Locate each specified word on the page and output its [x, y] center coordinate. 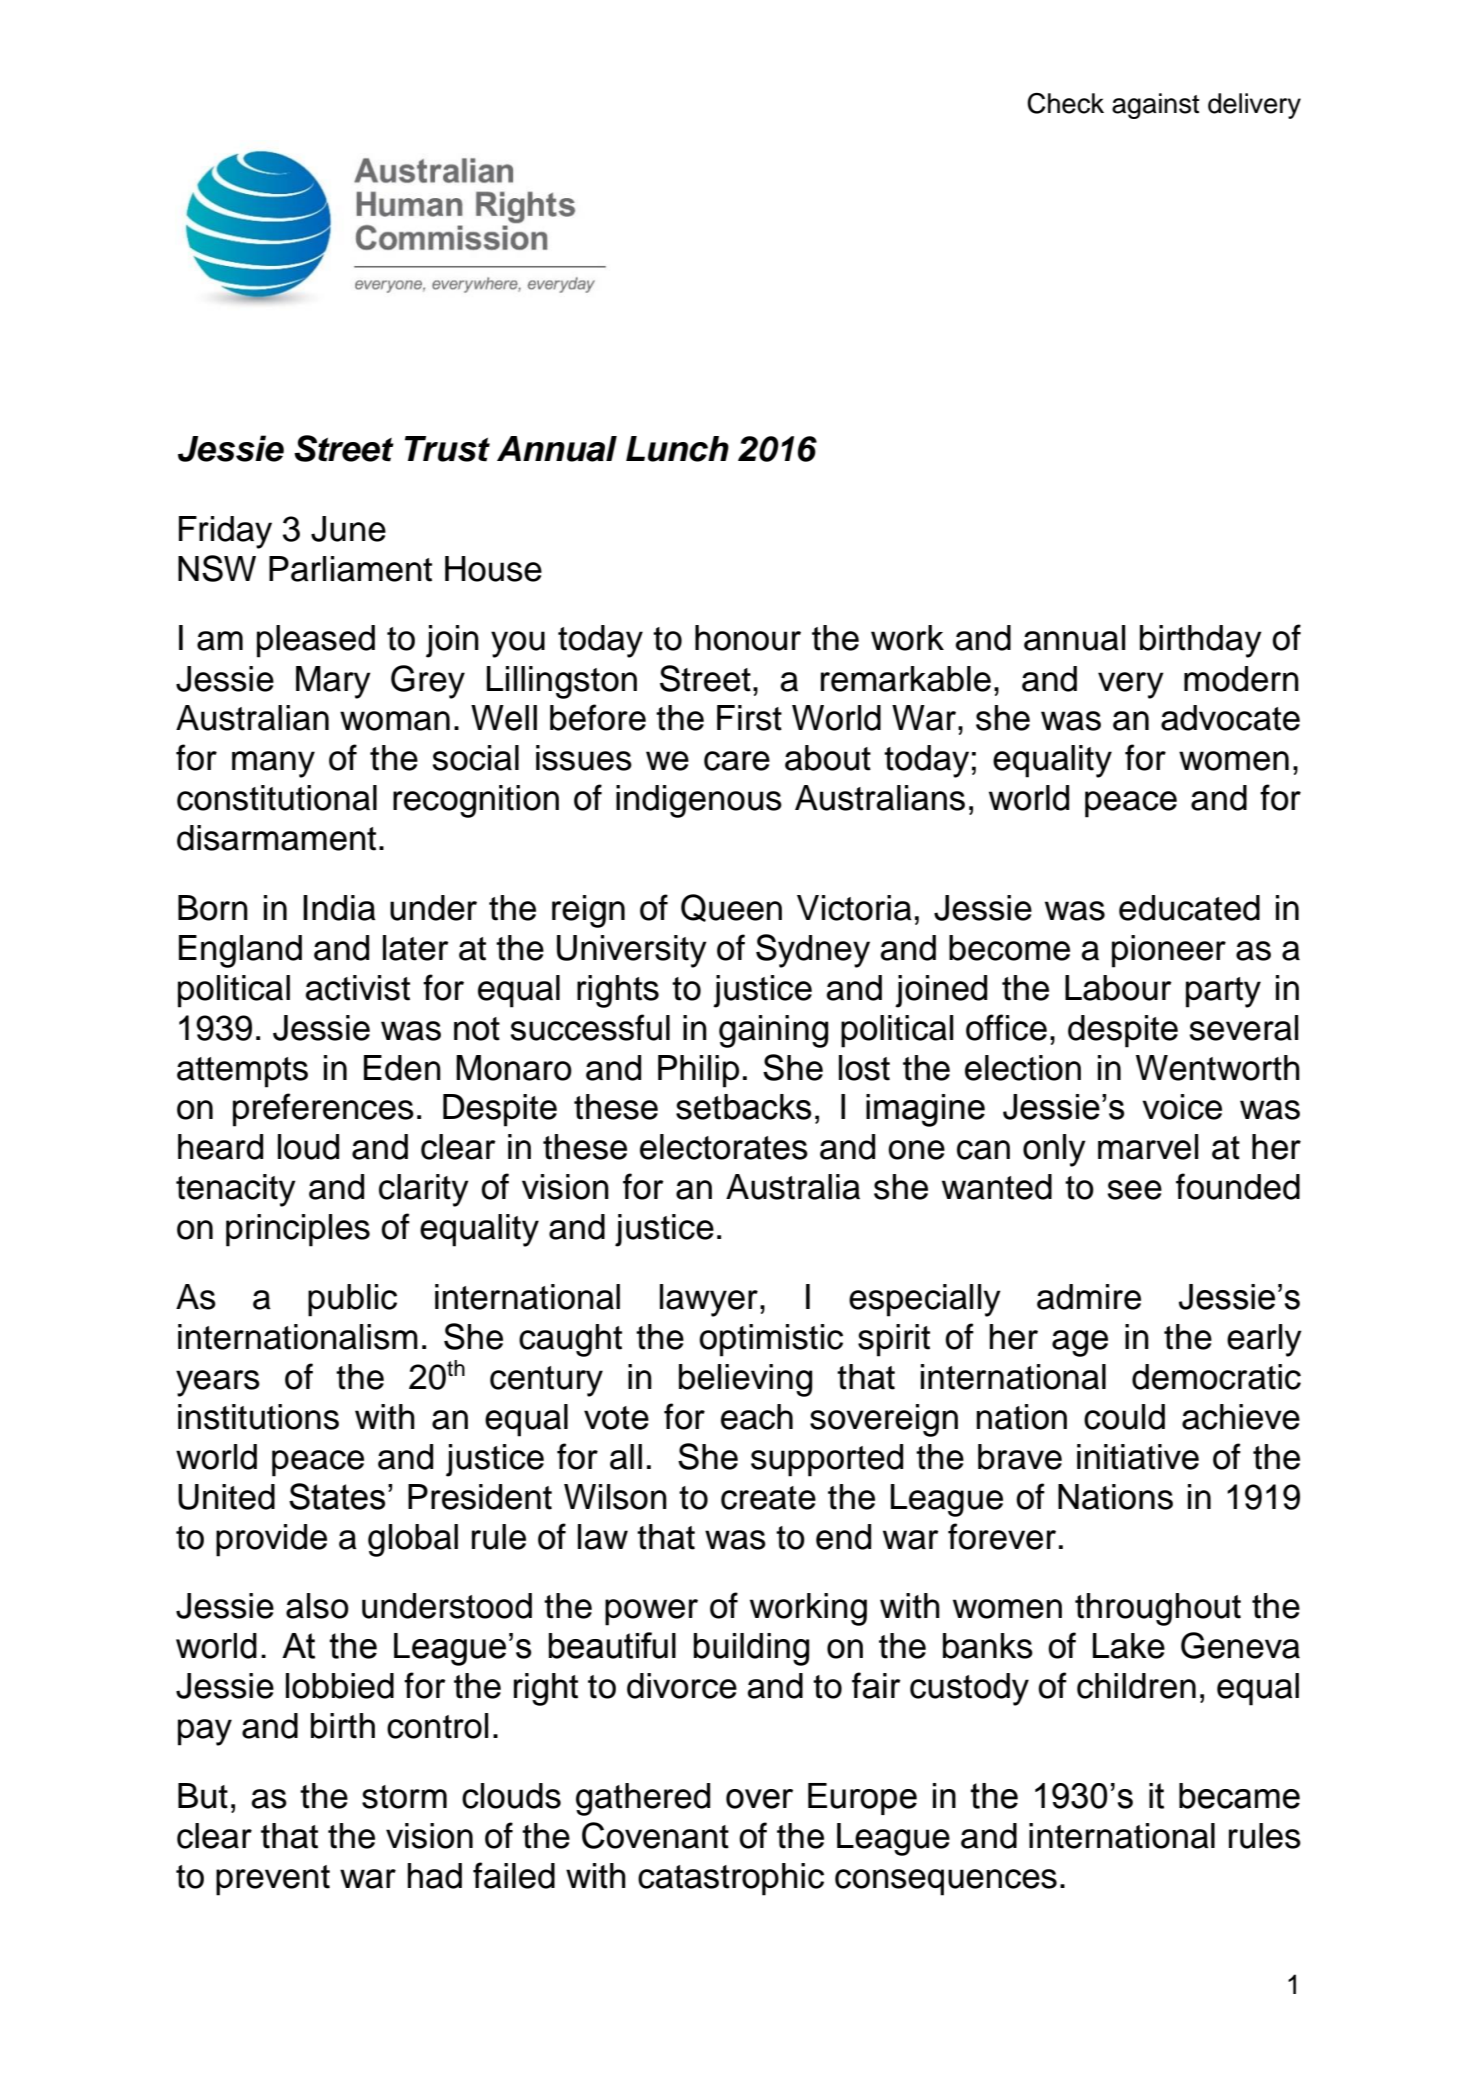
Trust [447, 449]
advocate [1230, 718]
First [749, 718]
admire [1089, 1297]
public [352, 1300]
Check [1065, 103]
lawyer [709, 1300]
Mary [333, 682]
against [1155, 106]
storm [404, 1797]
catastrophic [731, 1879]
